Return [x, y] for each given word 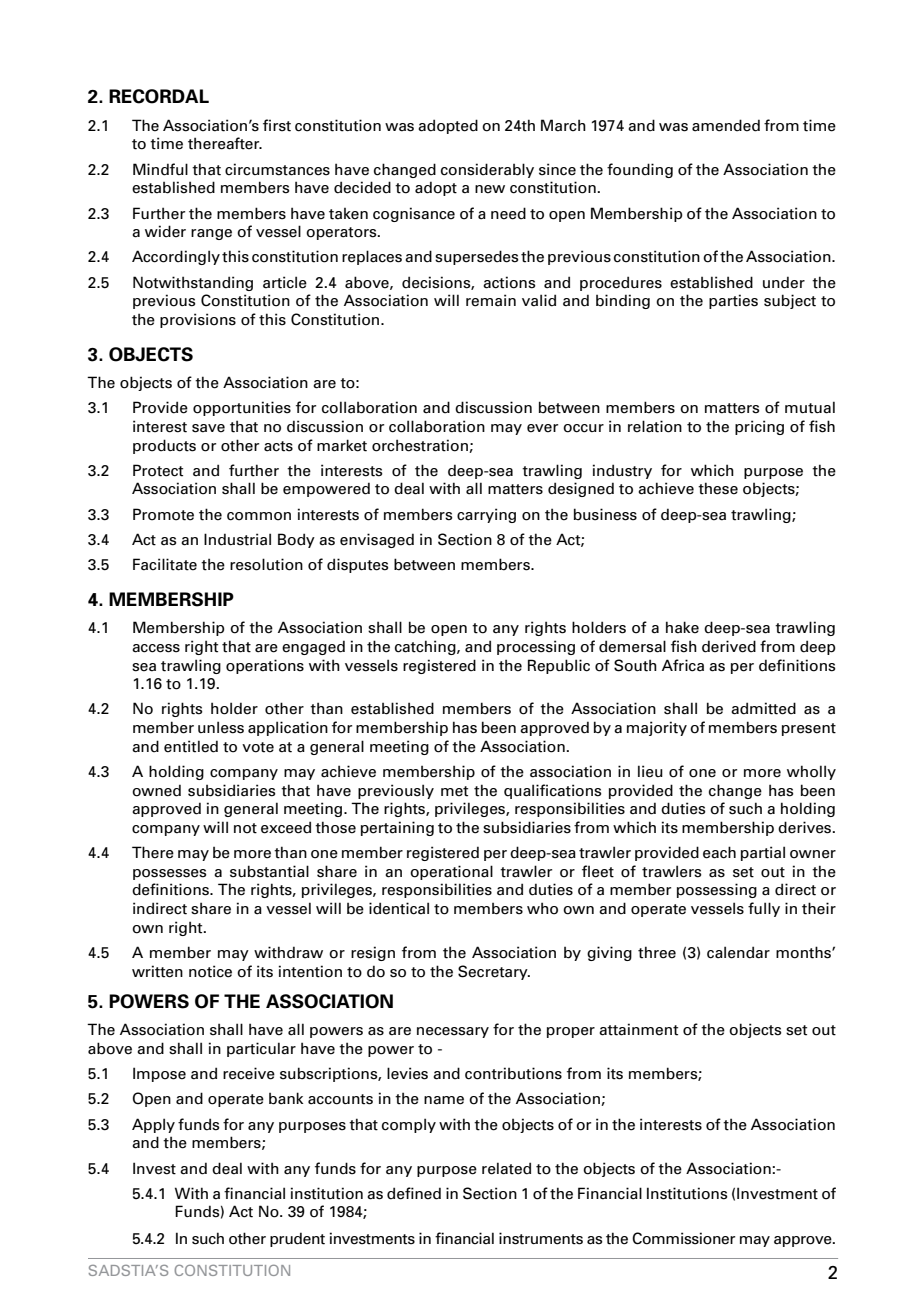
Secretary [494, 972]
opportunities [242, 408]
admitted [763, 708]
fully [764, 909]
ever [542, 428]
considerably [487, 170]
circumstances [277, 169]
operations [265, 666]
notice [210, 971]
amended [726, 125]
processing [536, 647]
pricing [759, 427]
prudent [297, 1239]
